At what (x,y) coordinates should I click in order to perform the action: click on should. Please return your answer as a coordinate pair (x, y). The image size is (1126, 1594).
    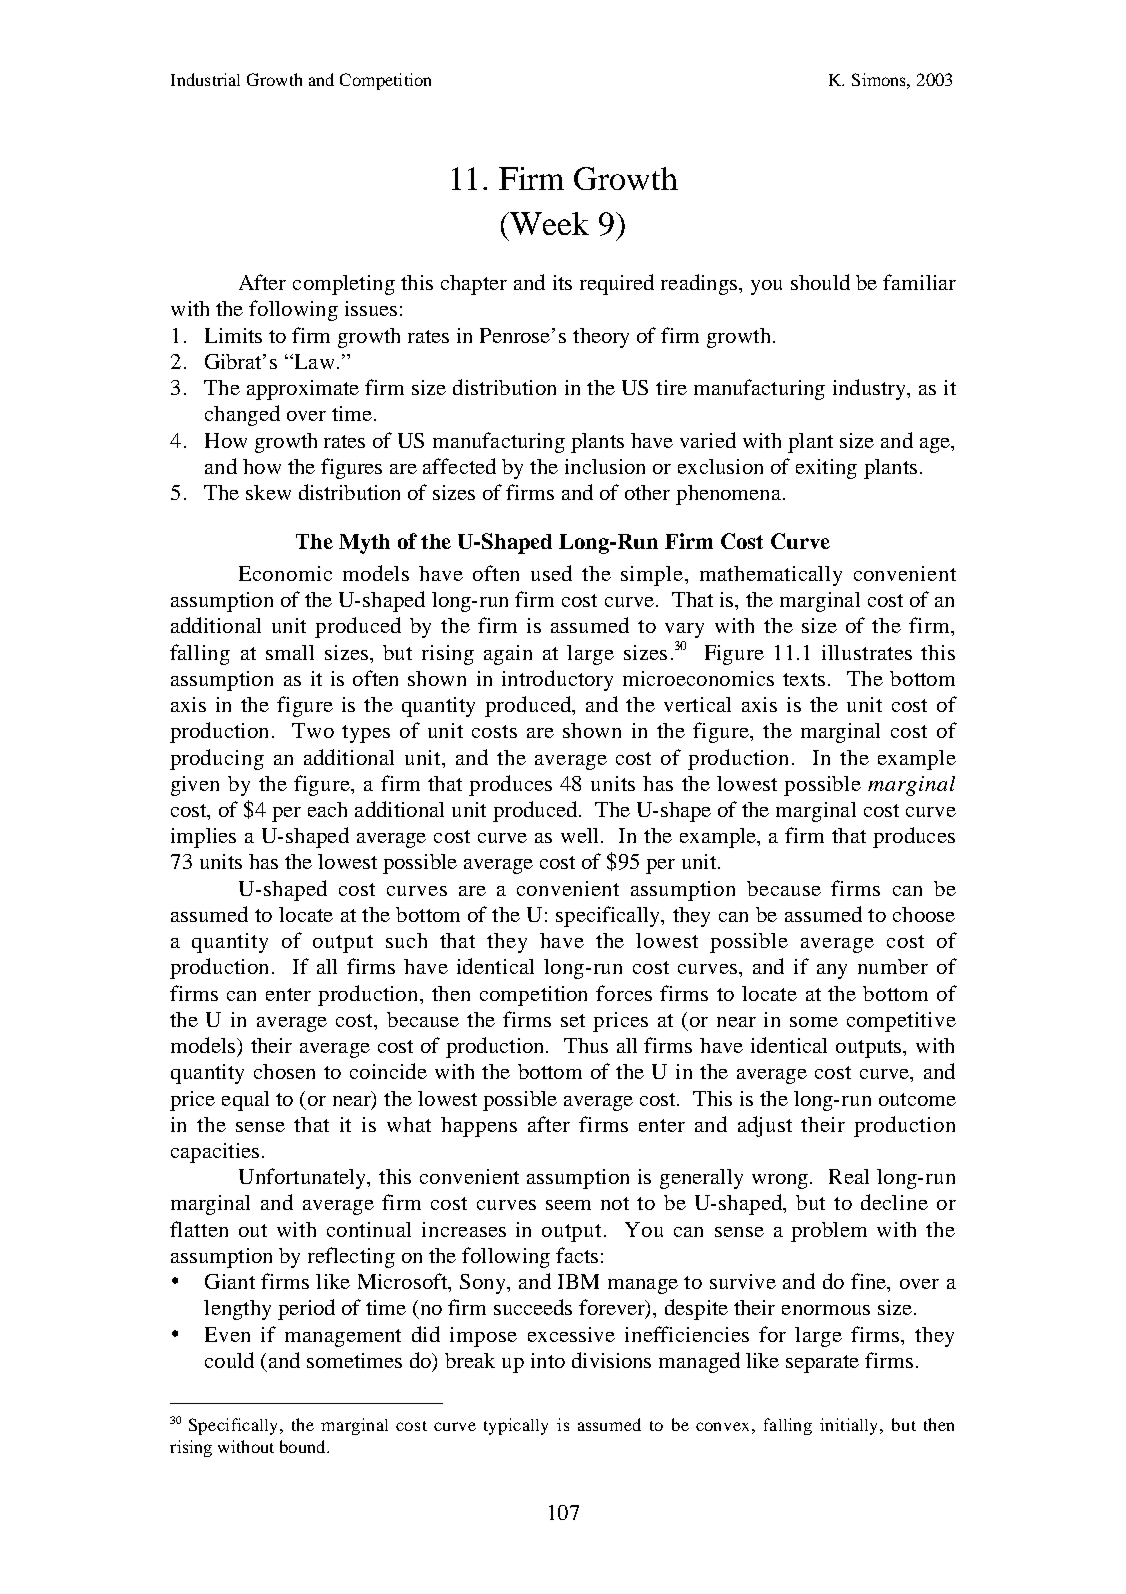
    Looking at the image, I should click on (820, 282).
